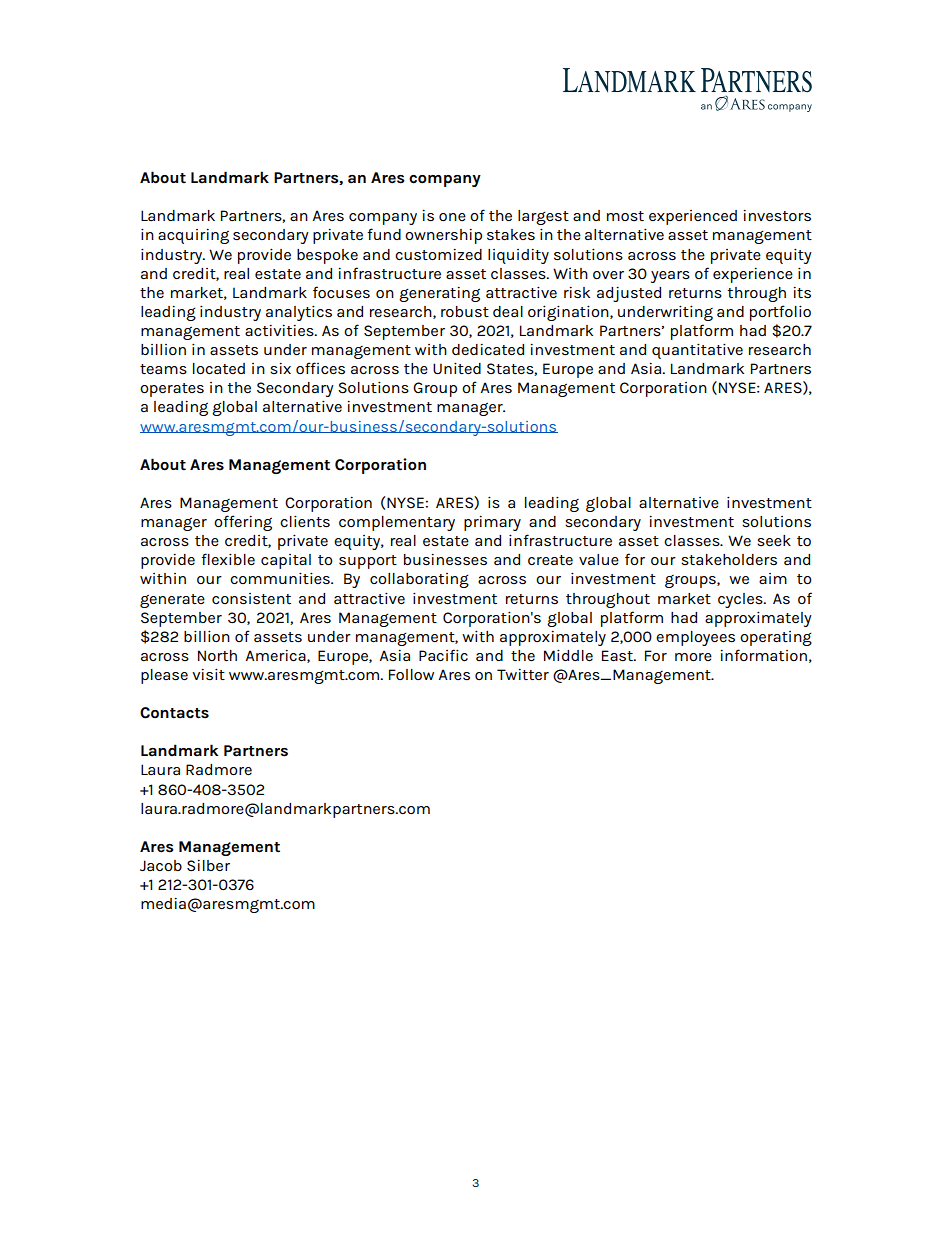 The image size is (952, 1233). What do you see at coordinates (777, 215) in the page?
I see `investors` at bounding box center [777, 215].
